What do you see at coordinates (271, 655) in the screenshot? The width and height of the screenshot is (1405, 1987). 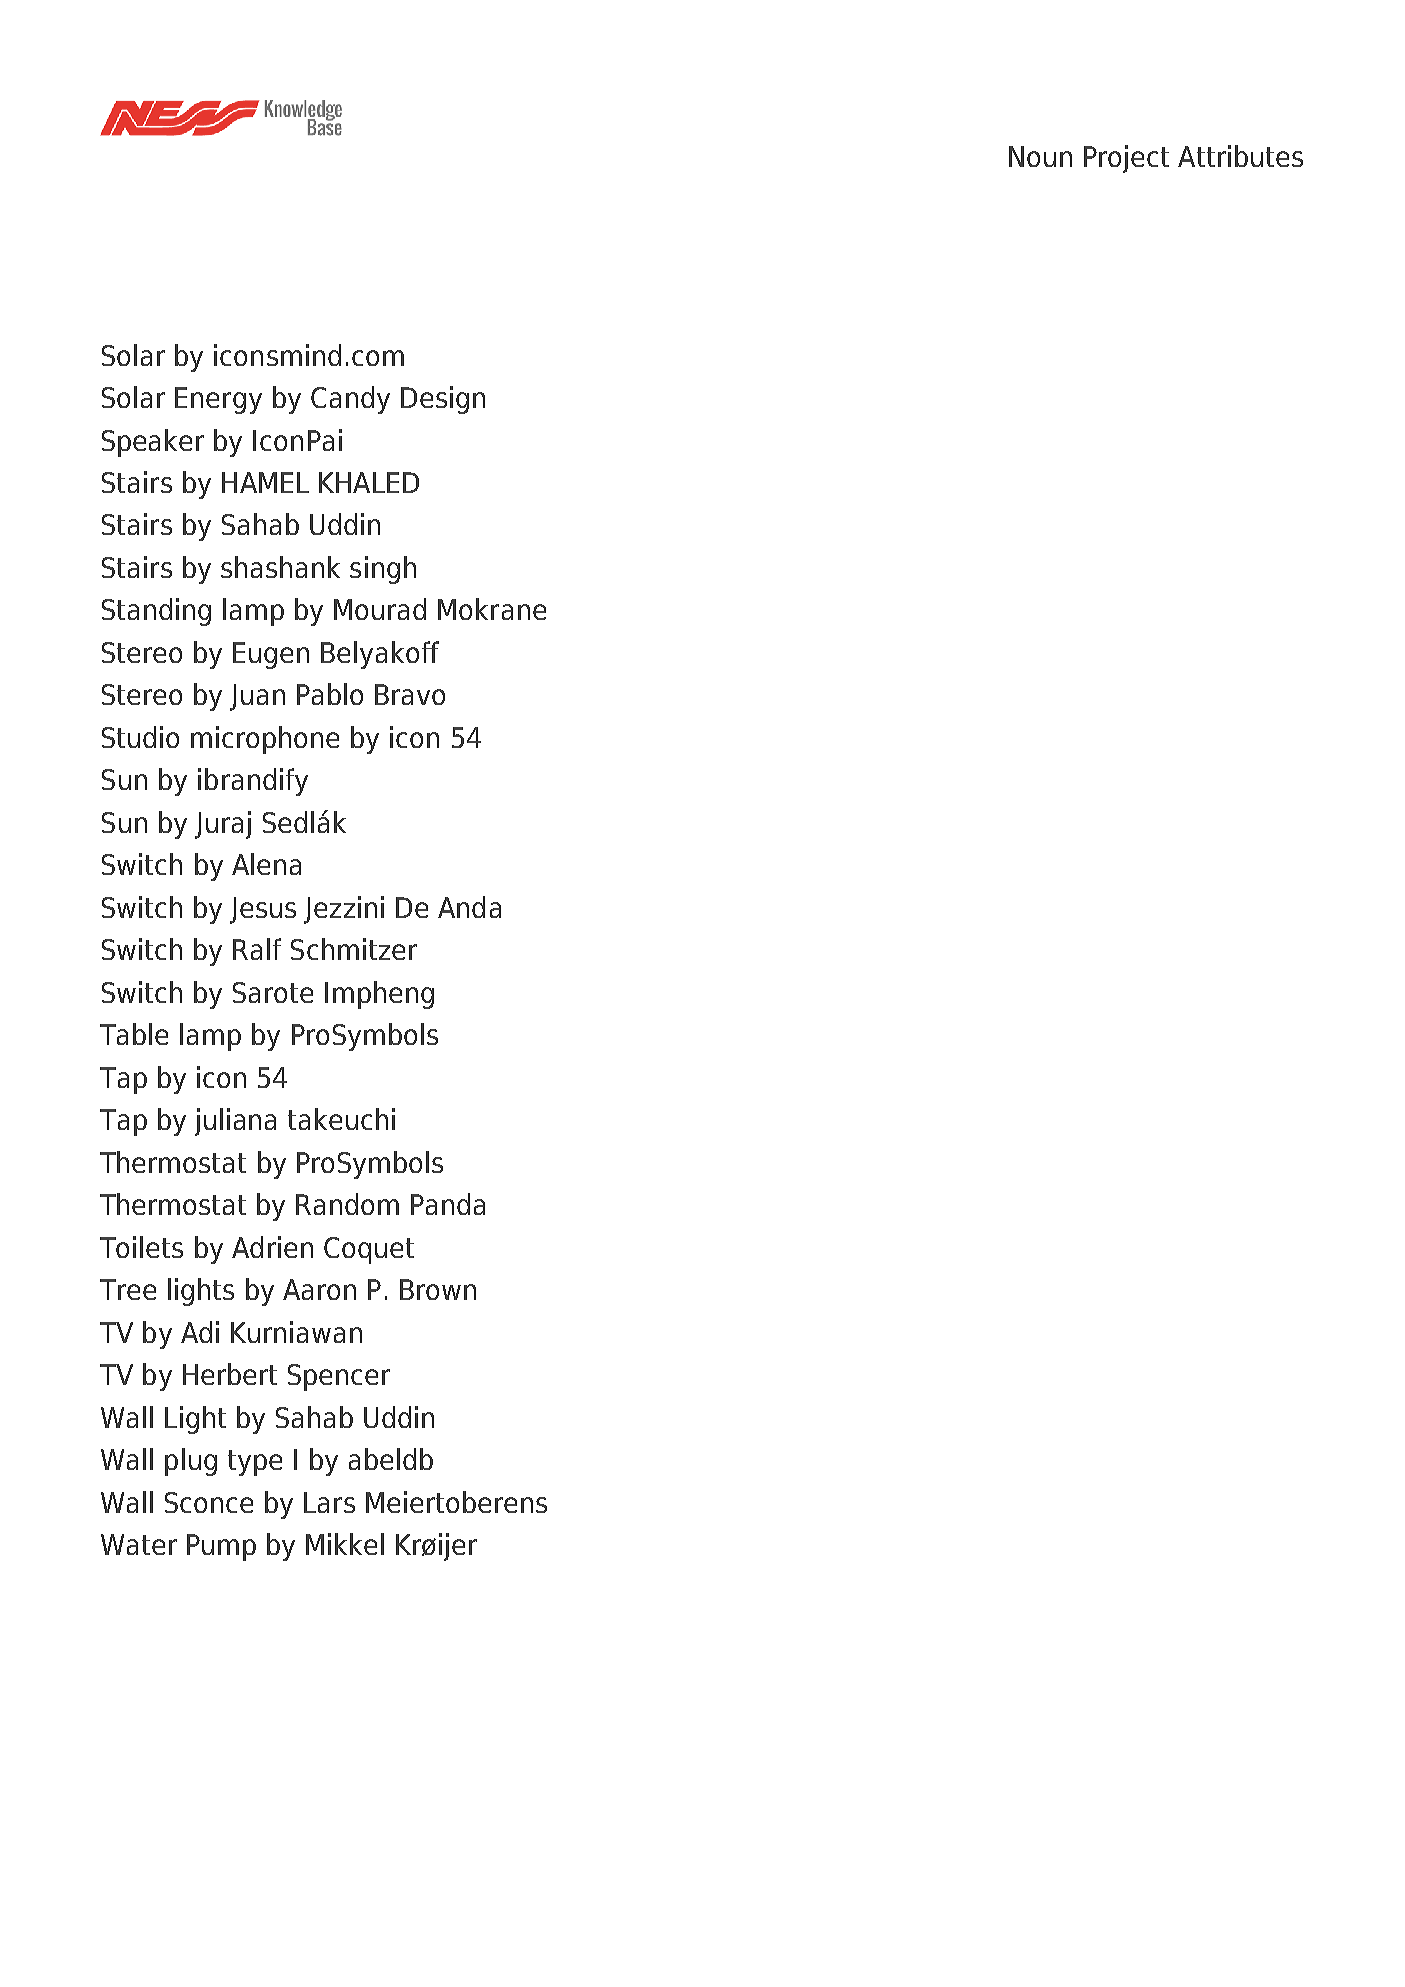 I see `Eugen` at bounding box center [271, 655].
